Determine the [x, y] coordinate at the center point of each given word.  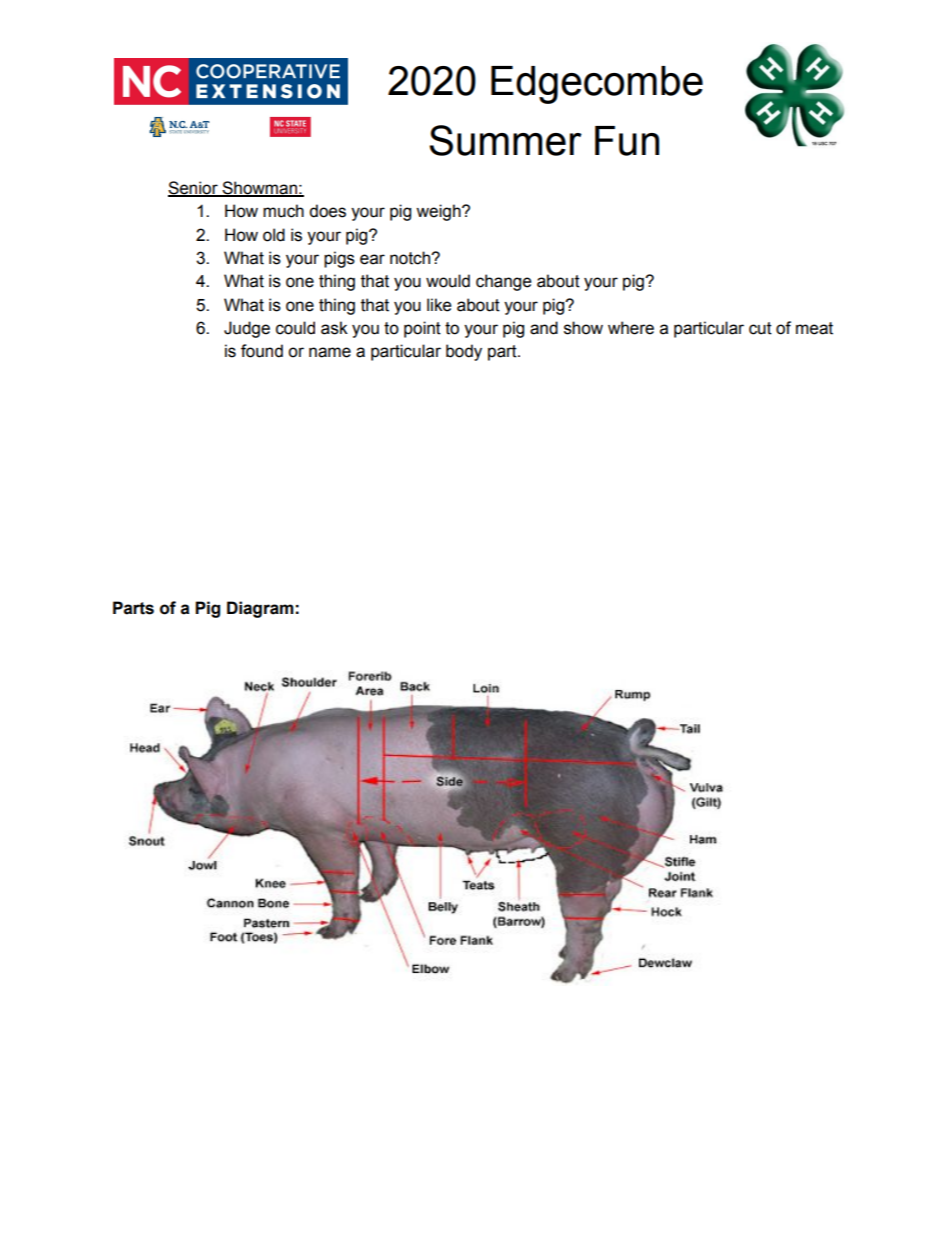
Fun [627, 141]
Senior [194, 188]
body [464, 352]
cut [760, 328]
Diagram [260, 609]
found [262, 351]
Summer [505, 140]
